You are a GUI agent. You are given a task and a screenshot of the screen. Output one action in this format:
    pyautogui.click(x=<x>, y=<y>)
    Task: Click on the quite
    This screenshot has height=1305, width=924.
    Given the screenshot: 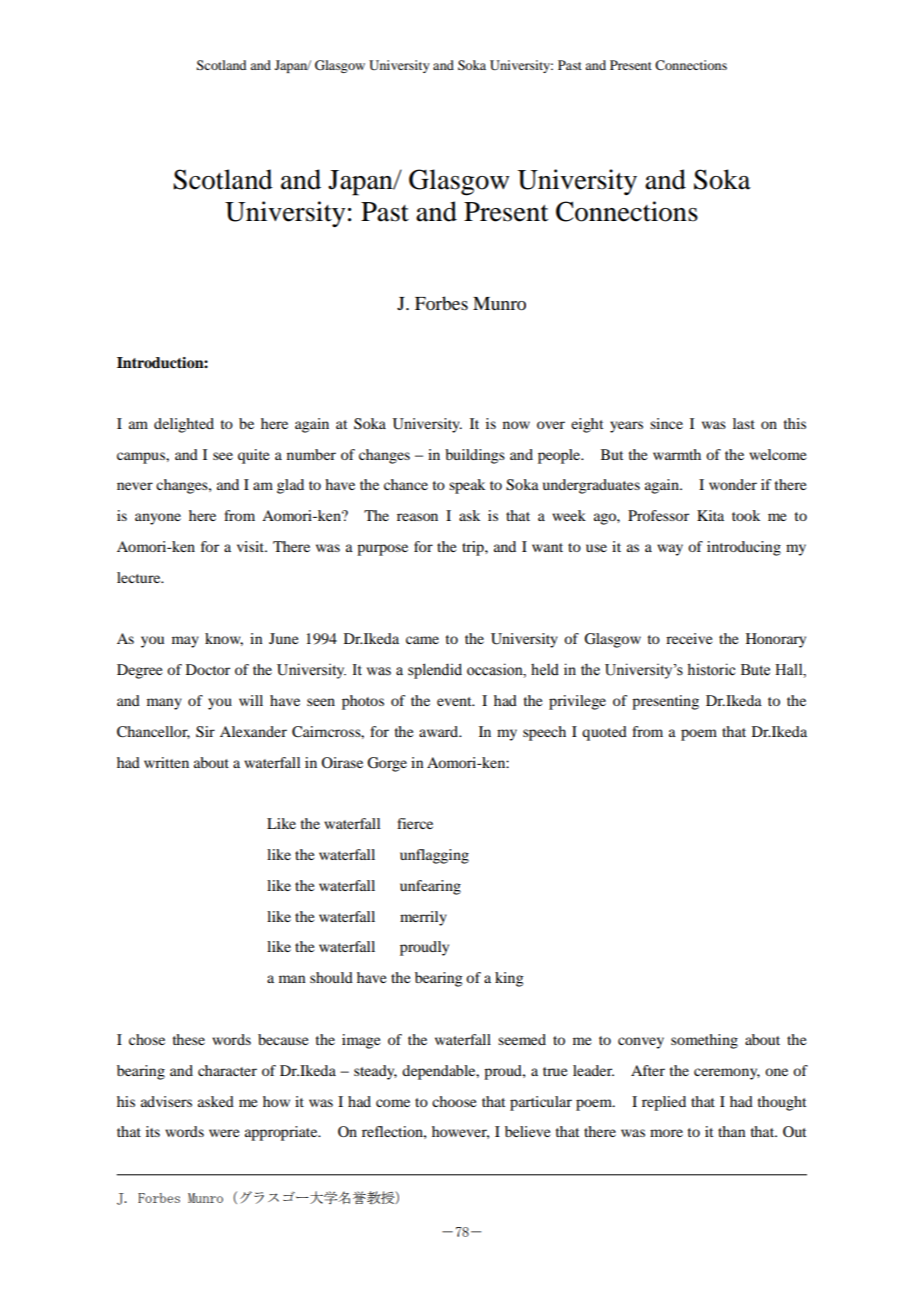 What is the action you would take?
    pyautogui.click(x=253, y=456)
